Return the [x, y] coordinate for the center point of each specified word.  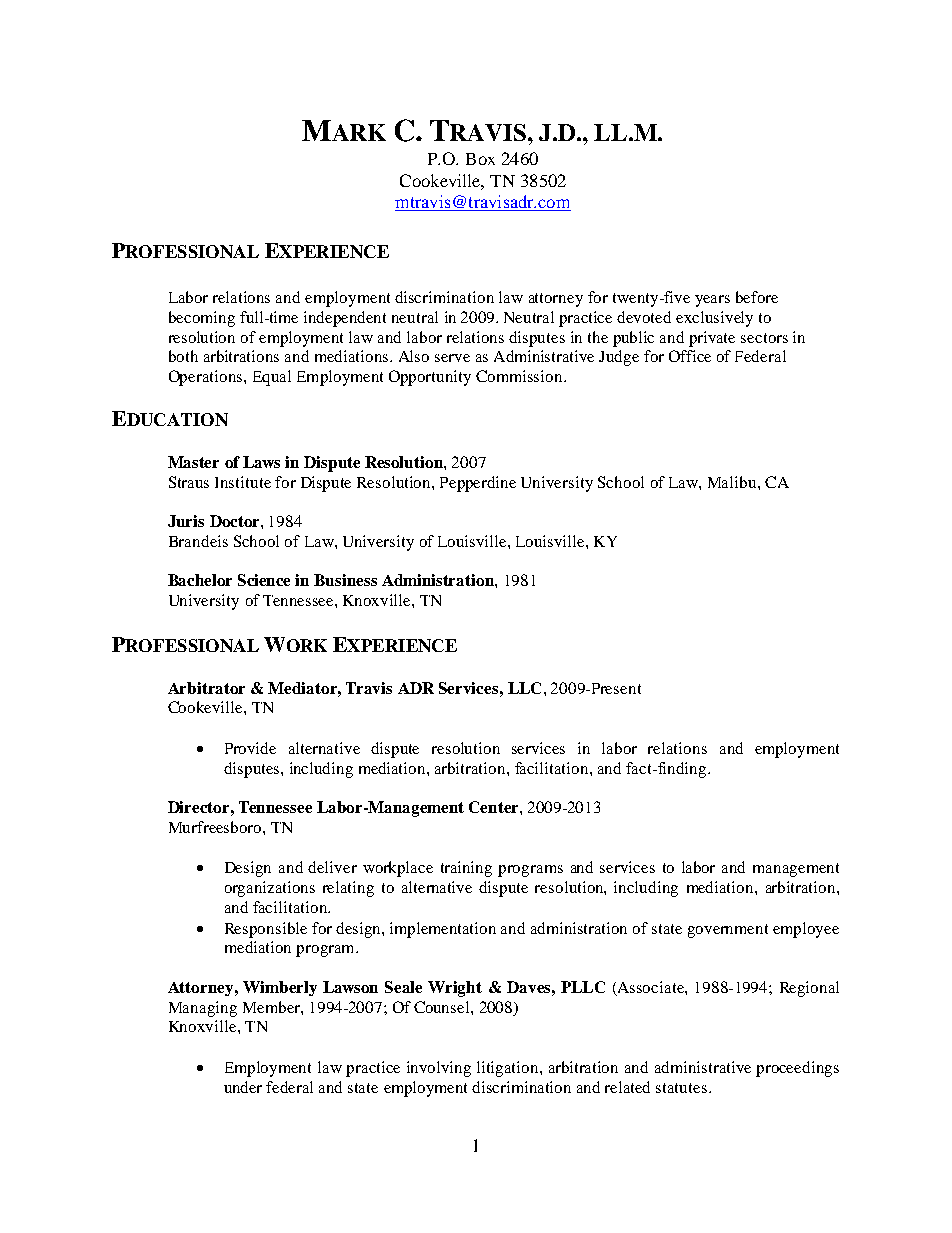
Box [480, 159]
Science [264, 580]
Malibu [733, 482]
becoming [202, 319]
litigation [509, 1069]
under [243, 1087]
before [757, 297]
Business [345, 580]
